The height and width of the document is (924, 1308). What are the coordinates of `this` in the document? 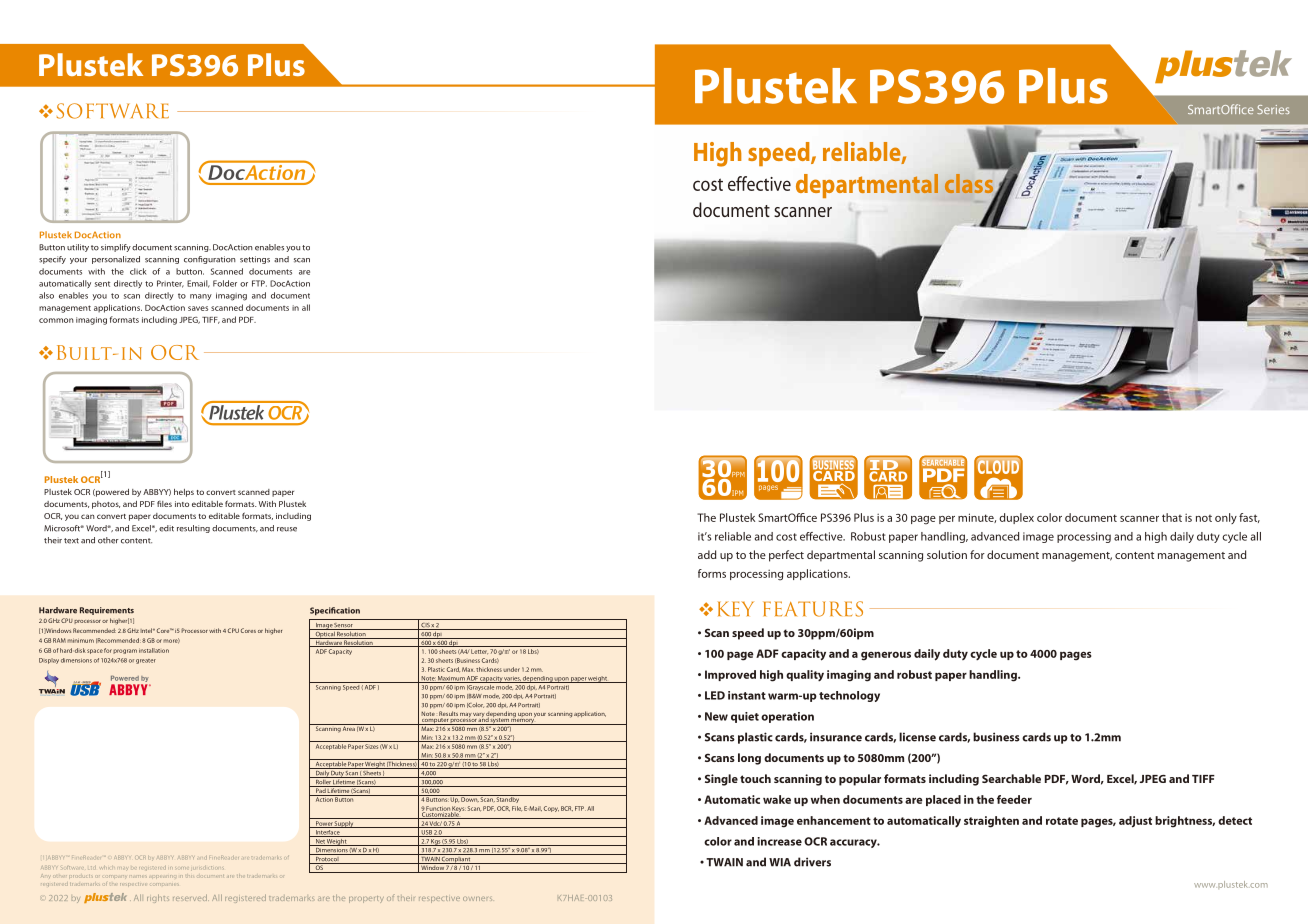 It's located at (189, 875).
